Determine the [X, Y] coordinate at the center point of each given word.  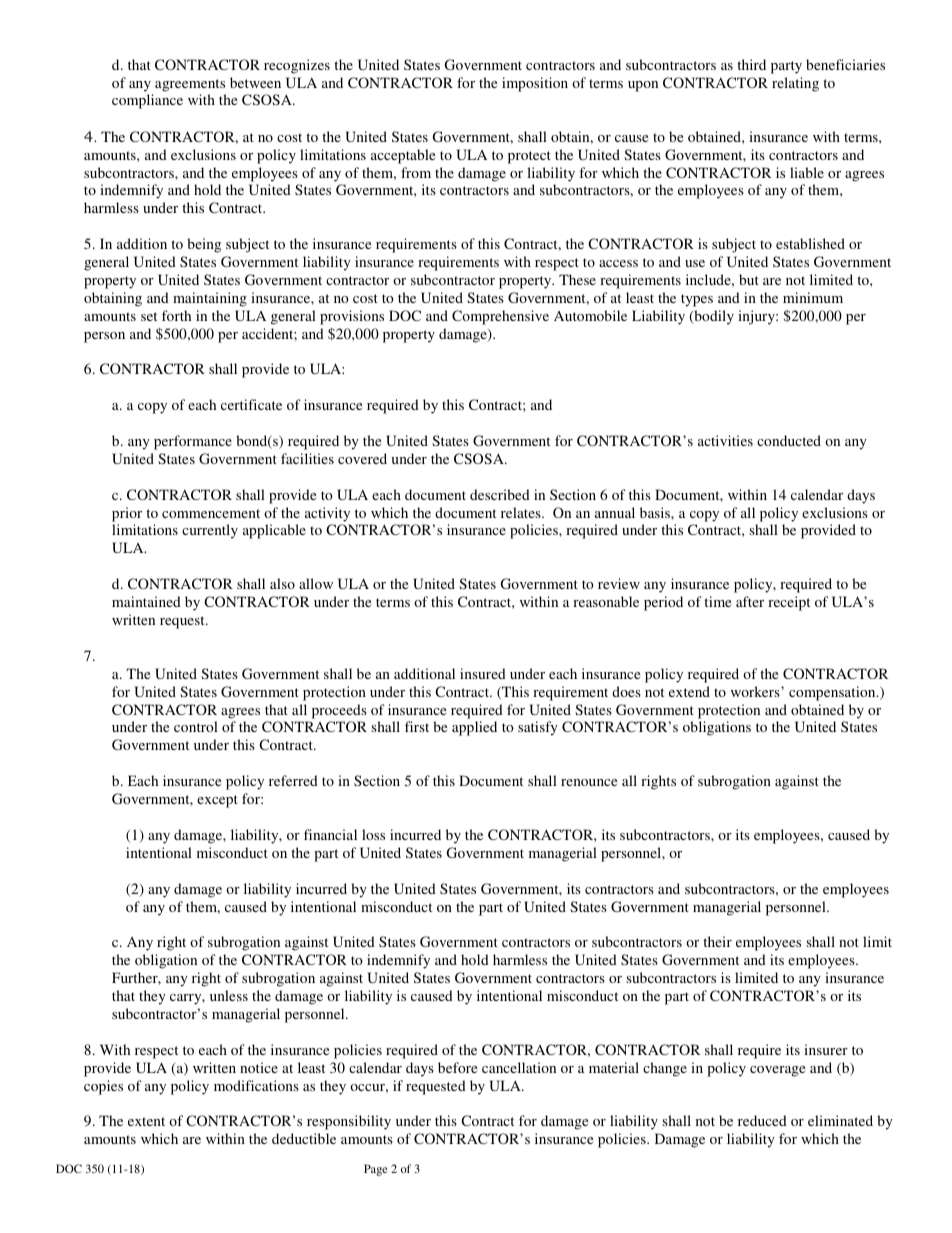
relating [795, 84]
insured [483, 673]
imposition [535, 84]
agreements [190, 85]
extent [146, 1121]
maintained [146, 601]
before [457, 1067]
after [750, 601]
